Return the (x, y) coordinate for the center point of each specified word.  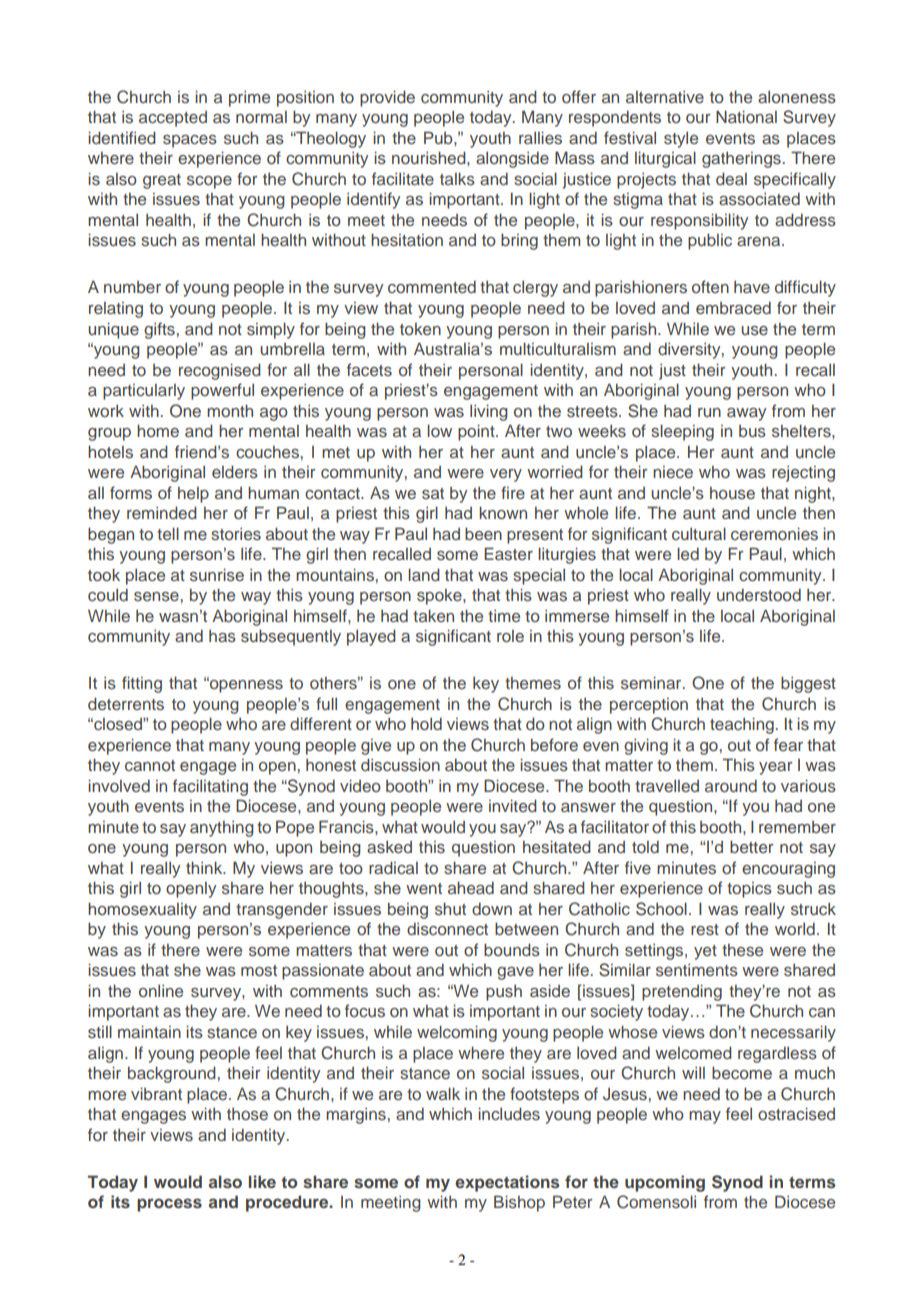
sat (433, 493)
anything (222, 828)
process (169, 1205)
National (746, 116)
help (193, 495)
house (732, 493)
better (752, 846)
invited (513, 805)
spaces (190, 141)
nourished (430, 157)
